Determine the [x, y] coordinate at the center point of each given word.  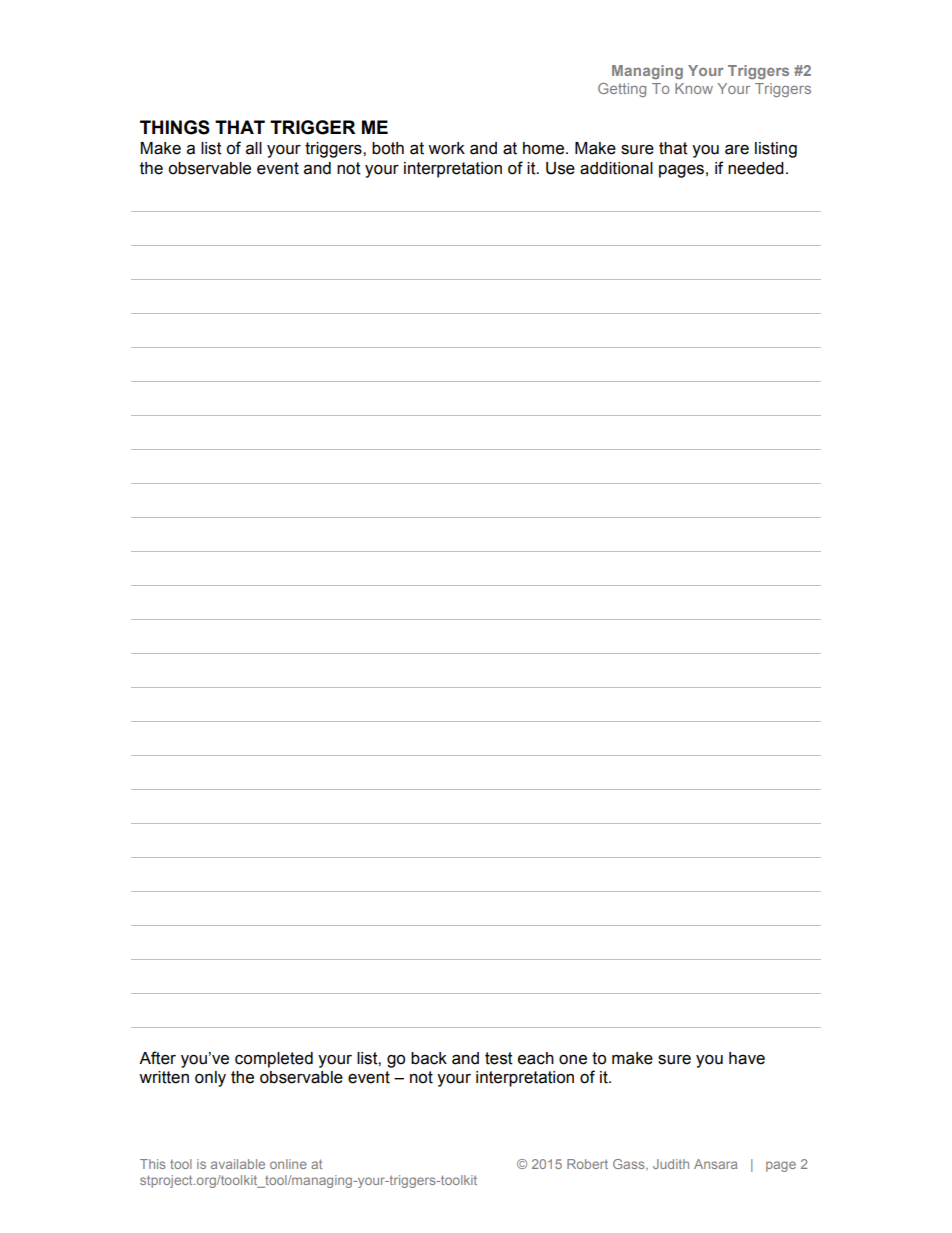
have [747, 1058]
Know [694, 88]
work [446, 148]
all [254, 148]
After [157, 1058]
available [238, 1164]
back [429, 1058]
